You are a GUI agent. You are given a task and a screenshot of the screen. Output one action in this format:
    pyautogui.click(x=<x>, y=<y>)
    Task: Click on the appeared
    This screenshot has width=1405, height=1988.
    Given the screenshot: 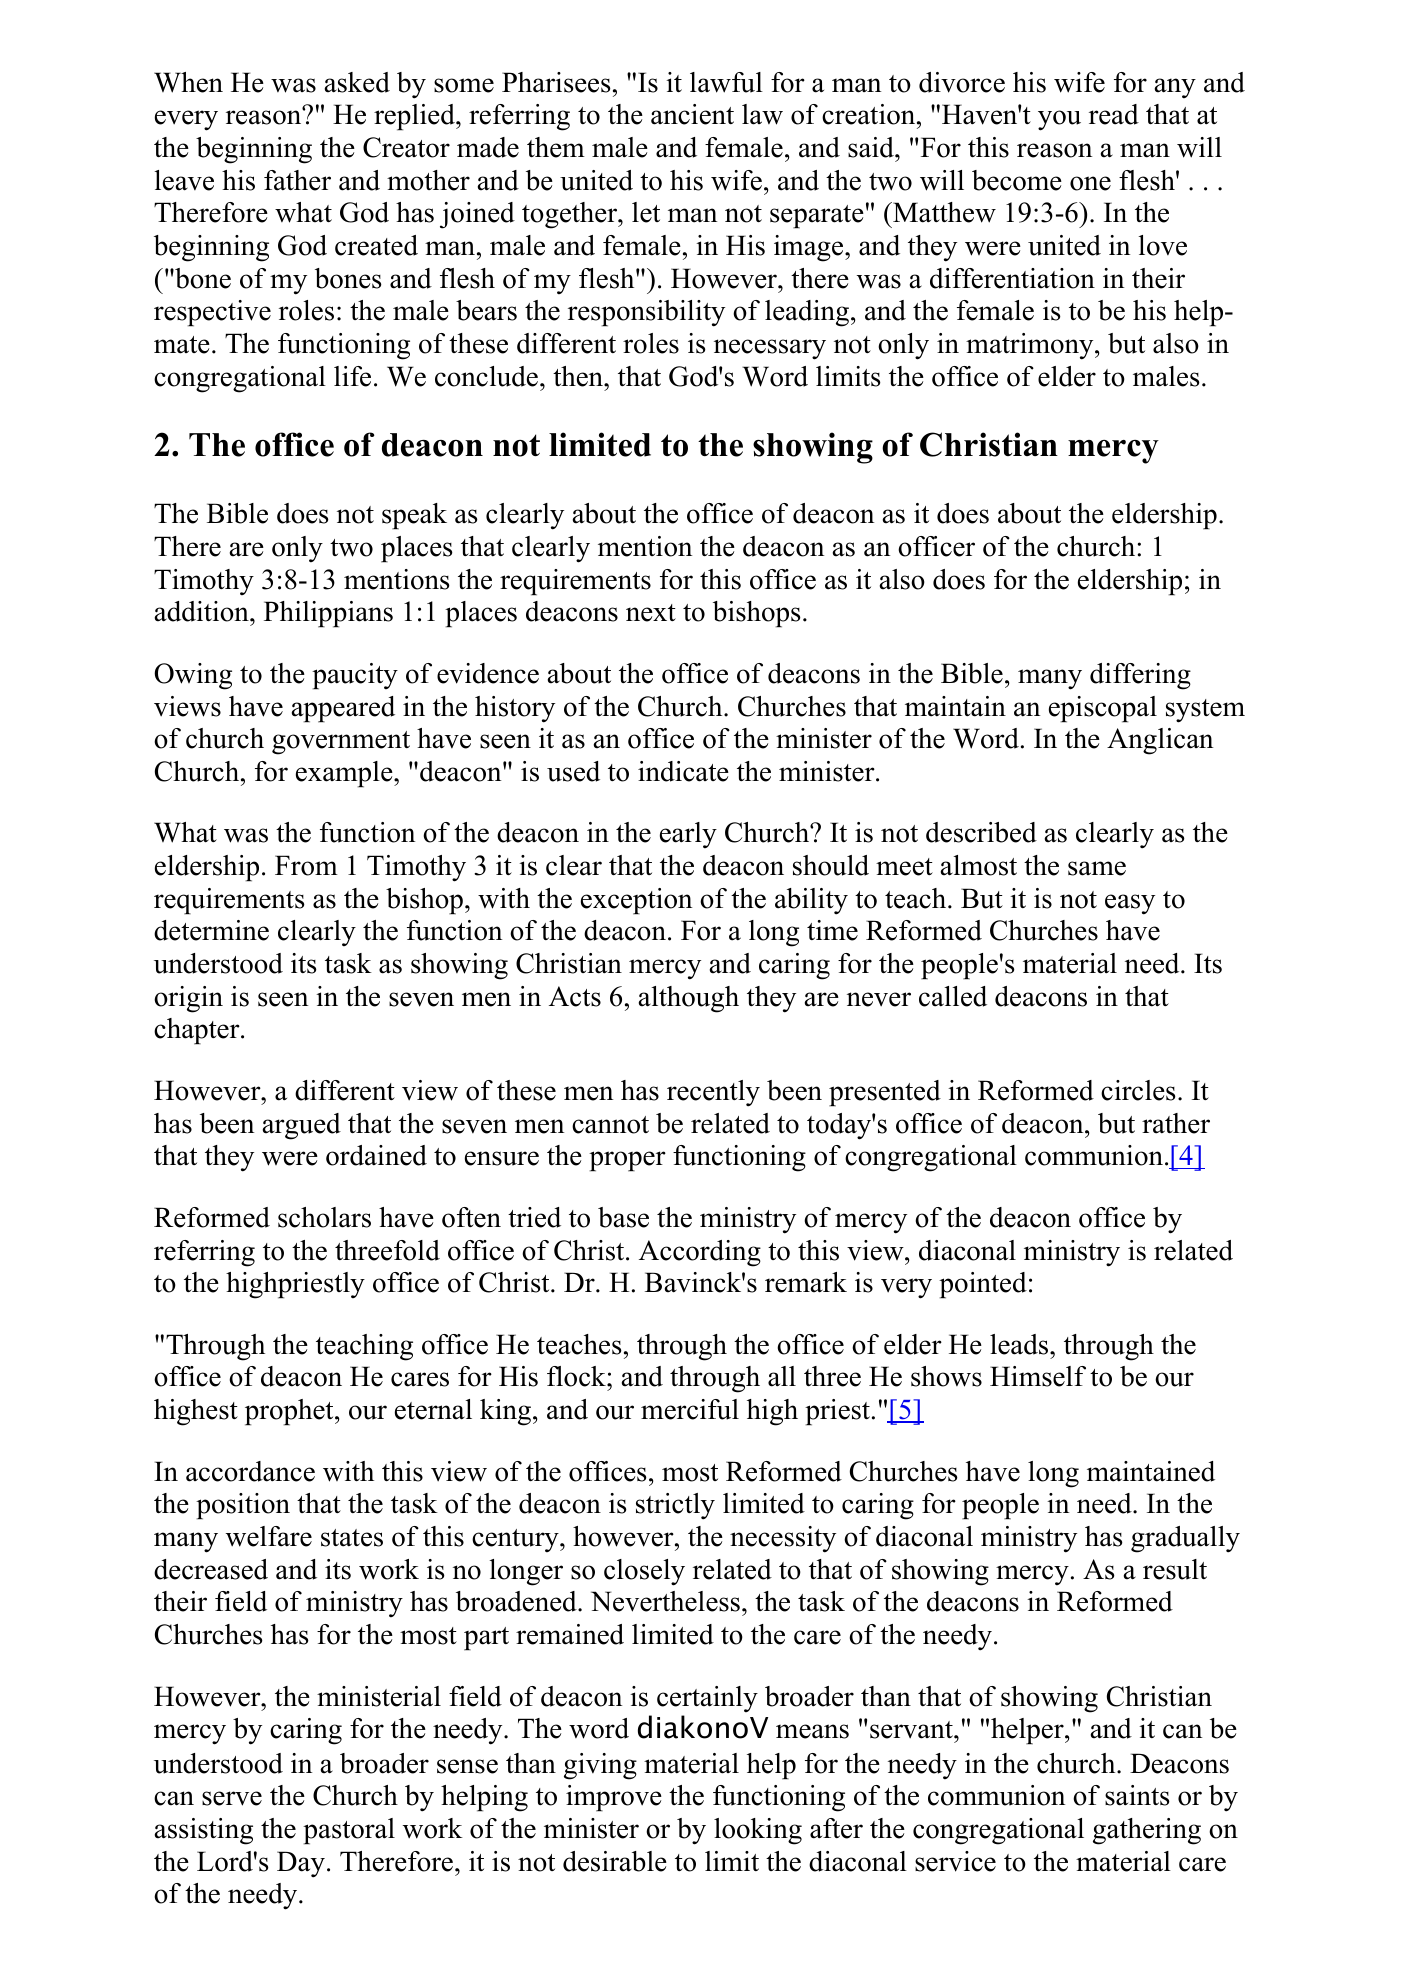 What is the action you would take?
    pyautogui.click(x=343, y=709)
